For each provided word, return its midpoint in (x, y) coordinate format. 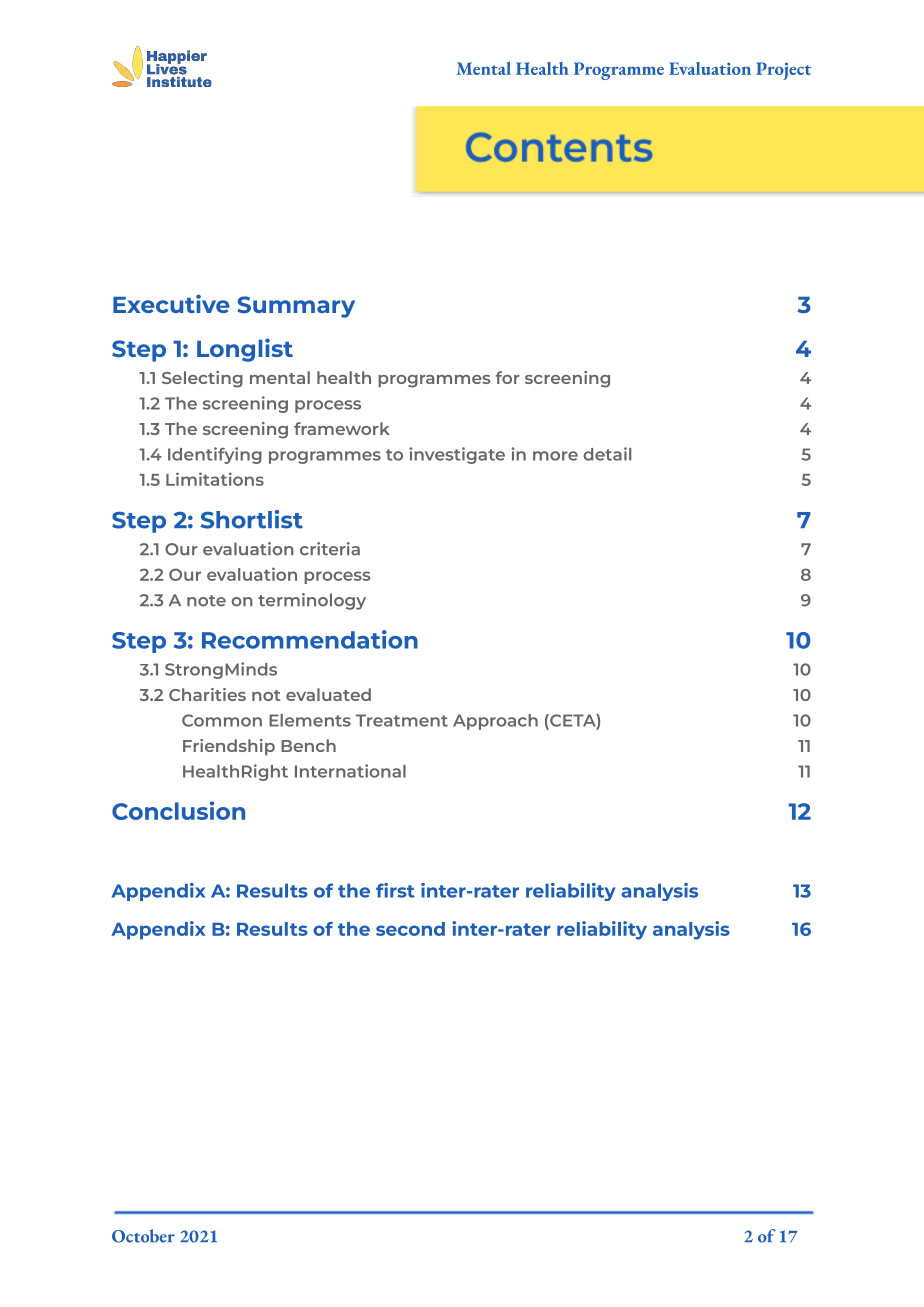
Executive (171, 304)
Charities (207, 694)
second (410, 929)
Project (783, 71)
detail (607, 454)
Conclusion (178, 810)
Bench (308, 745)
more (555, 456)
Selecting (202, 379)
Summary (296, 307)
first (395, 890)
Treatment (402, 720)
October (143, 1236)
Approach (495, 722)
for (508, 377)
